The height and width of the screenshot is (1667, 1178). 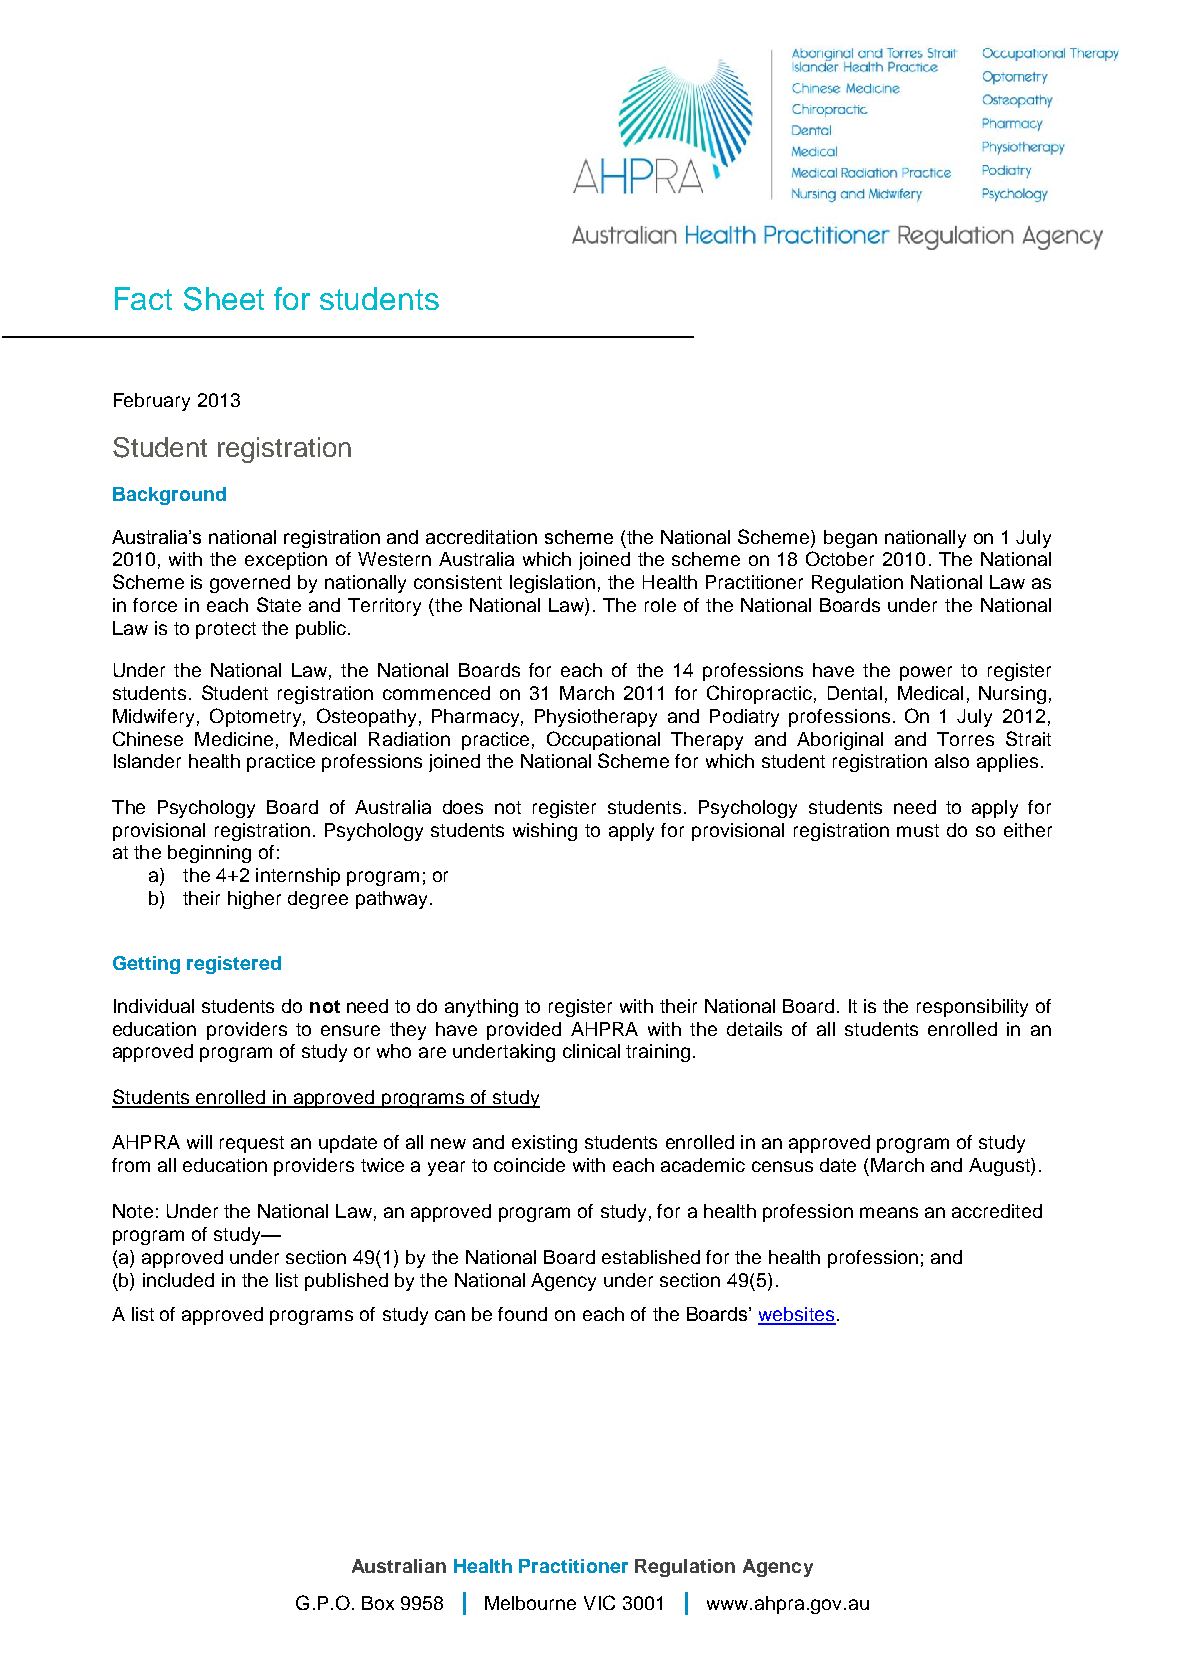 I want to click on provided, so click(x=524, y=1031).
